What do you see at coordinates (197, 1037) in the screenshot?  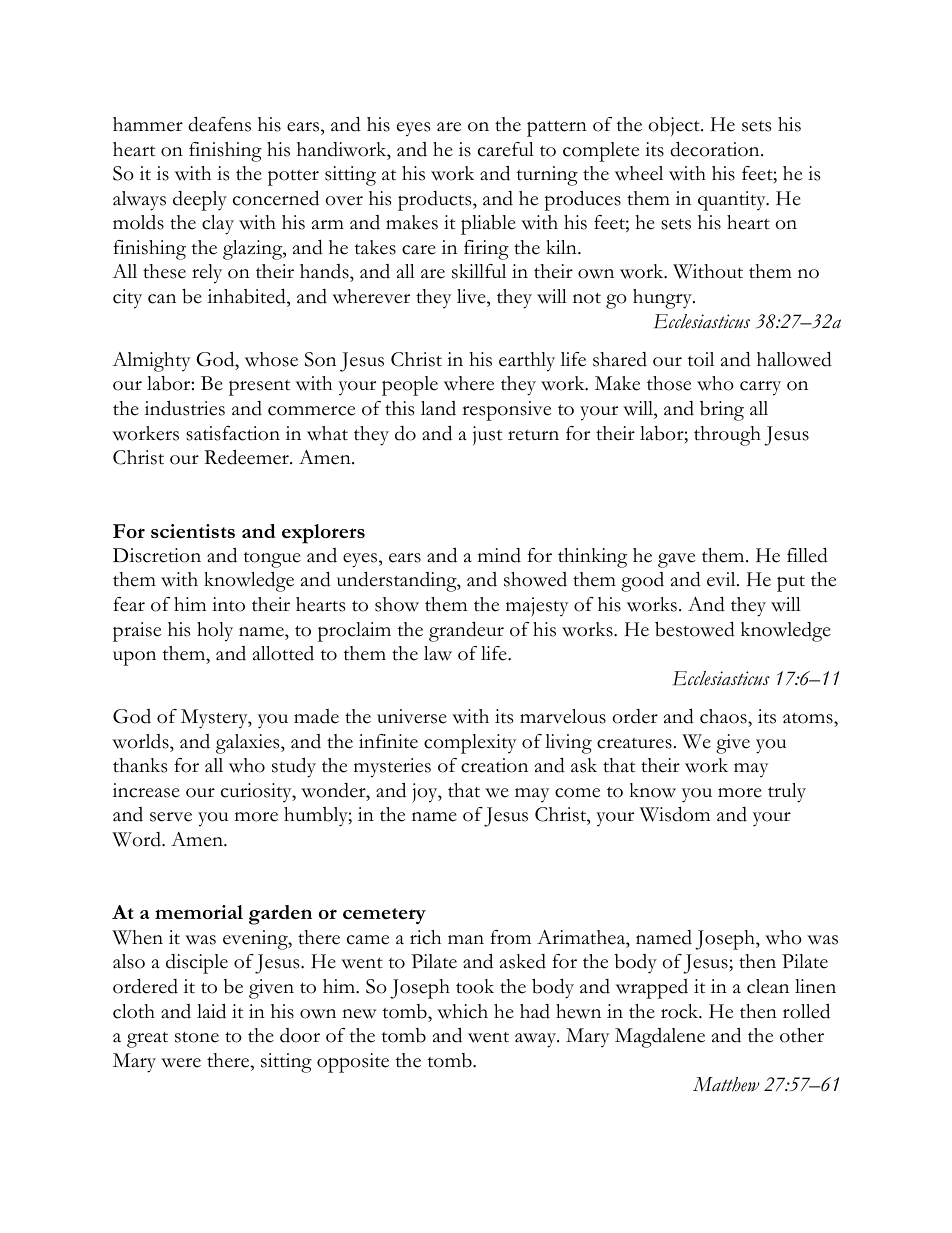 I see `stone` at bounding box center [197, 1037].
